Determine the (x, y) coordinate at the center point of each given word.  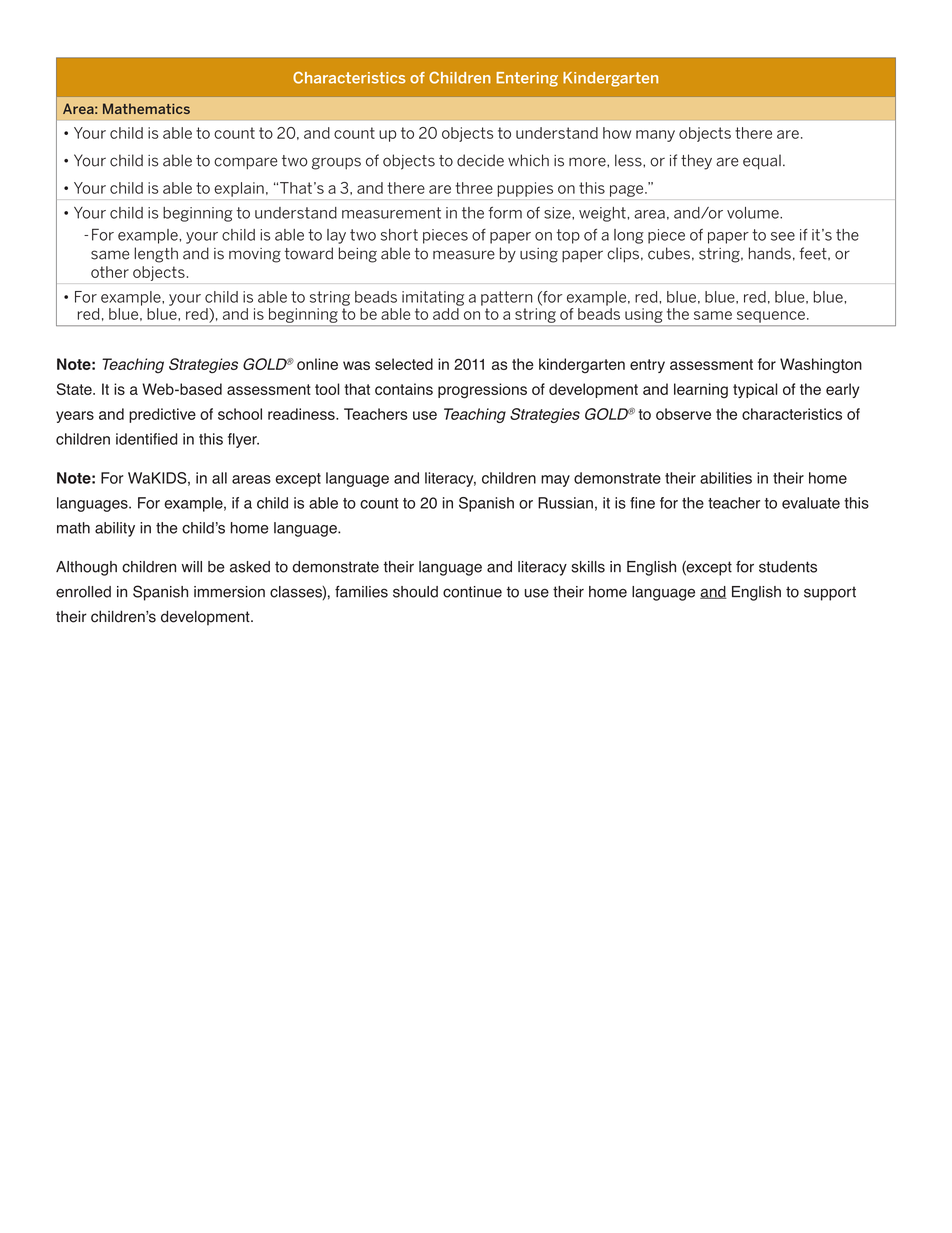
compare (246, 163)
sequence (771, 317)
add (447, 312)
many (655, 136)
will (191, 566)
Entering (527, 79)
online (317, 364)
